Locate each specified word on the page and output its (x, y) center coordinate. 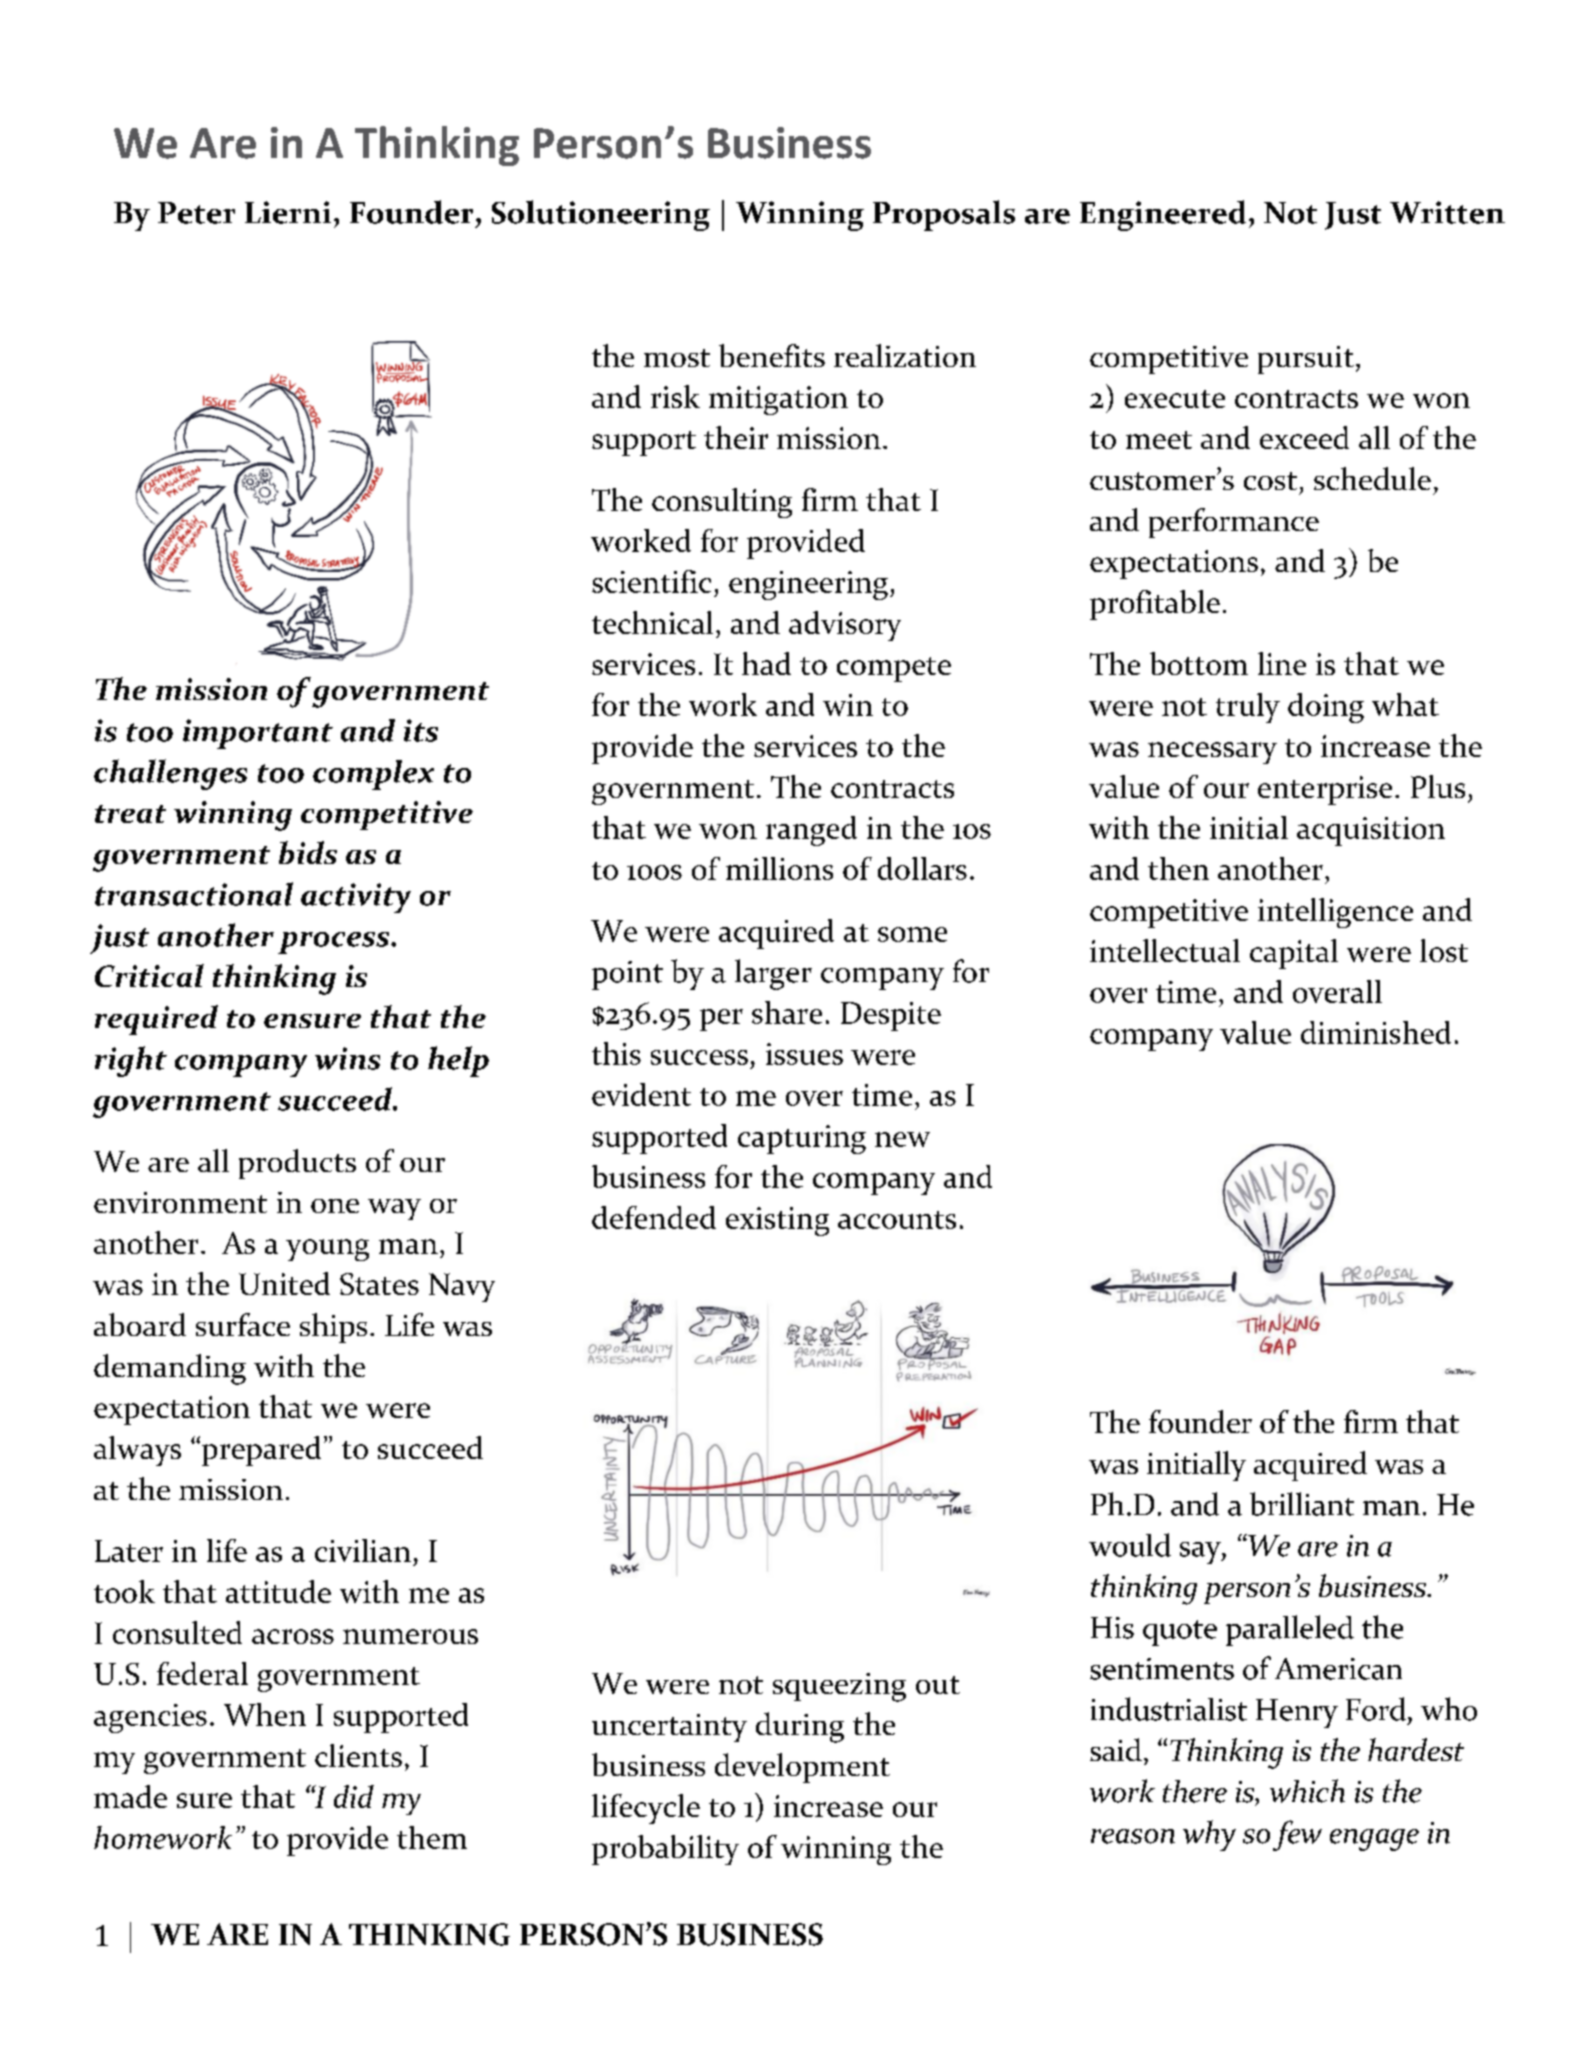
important (258, 734)
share (787, 1012)
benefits (772, 355)
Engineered (1163, 215)
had (766, 663)
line (1282, 663)
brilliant (1302, 1504)
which (1307, 1791)
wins (347, 1058)
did (354, 1796)
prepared (260, 1451)
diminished (1376, 1032)
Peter (196, 213)
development (802, 1768)
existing (777, 1221)
